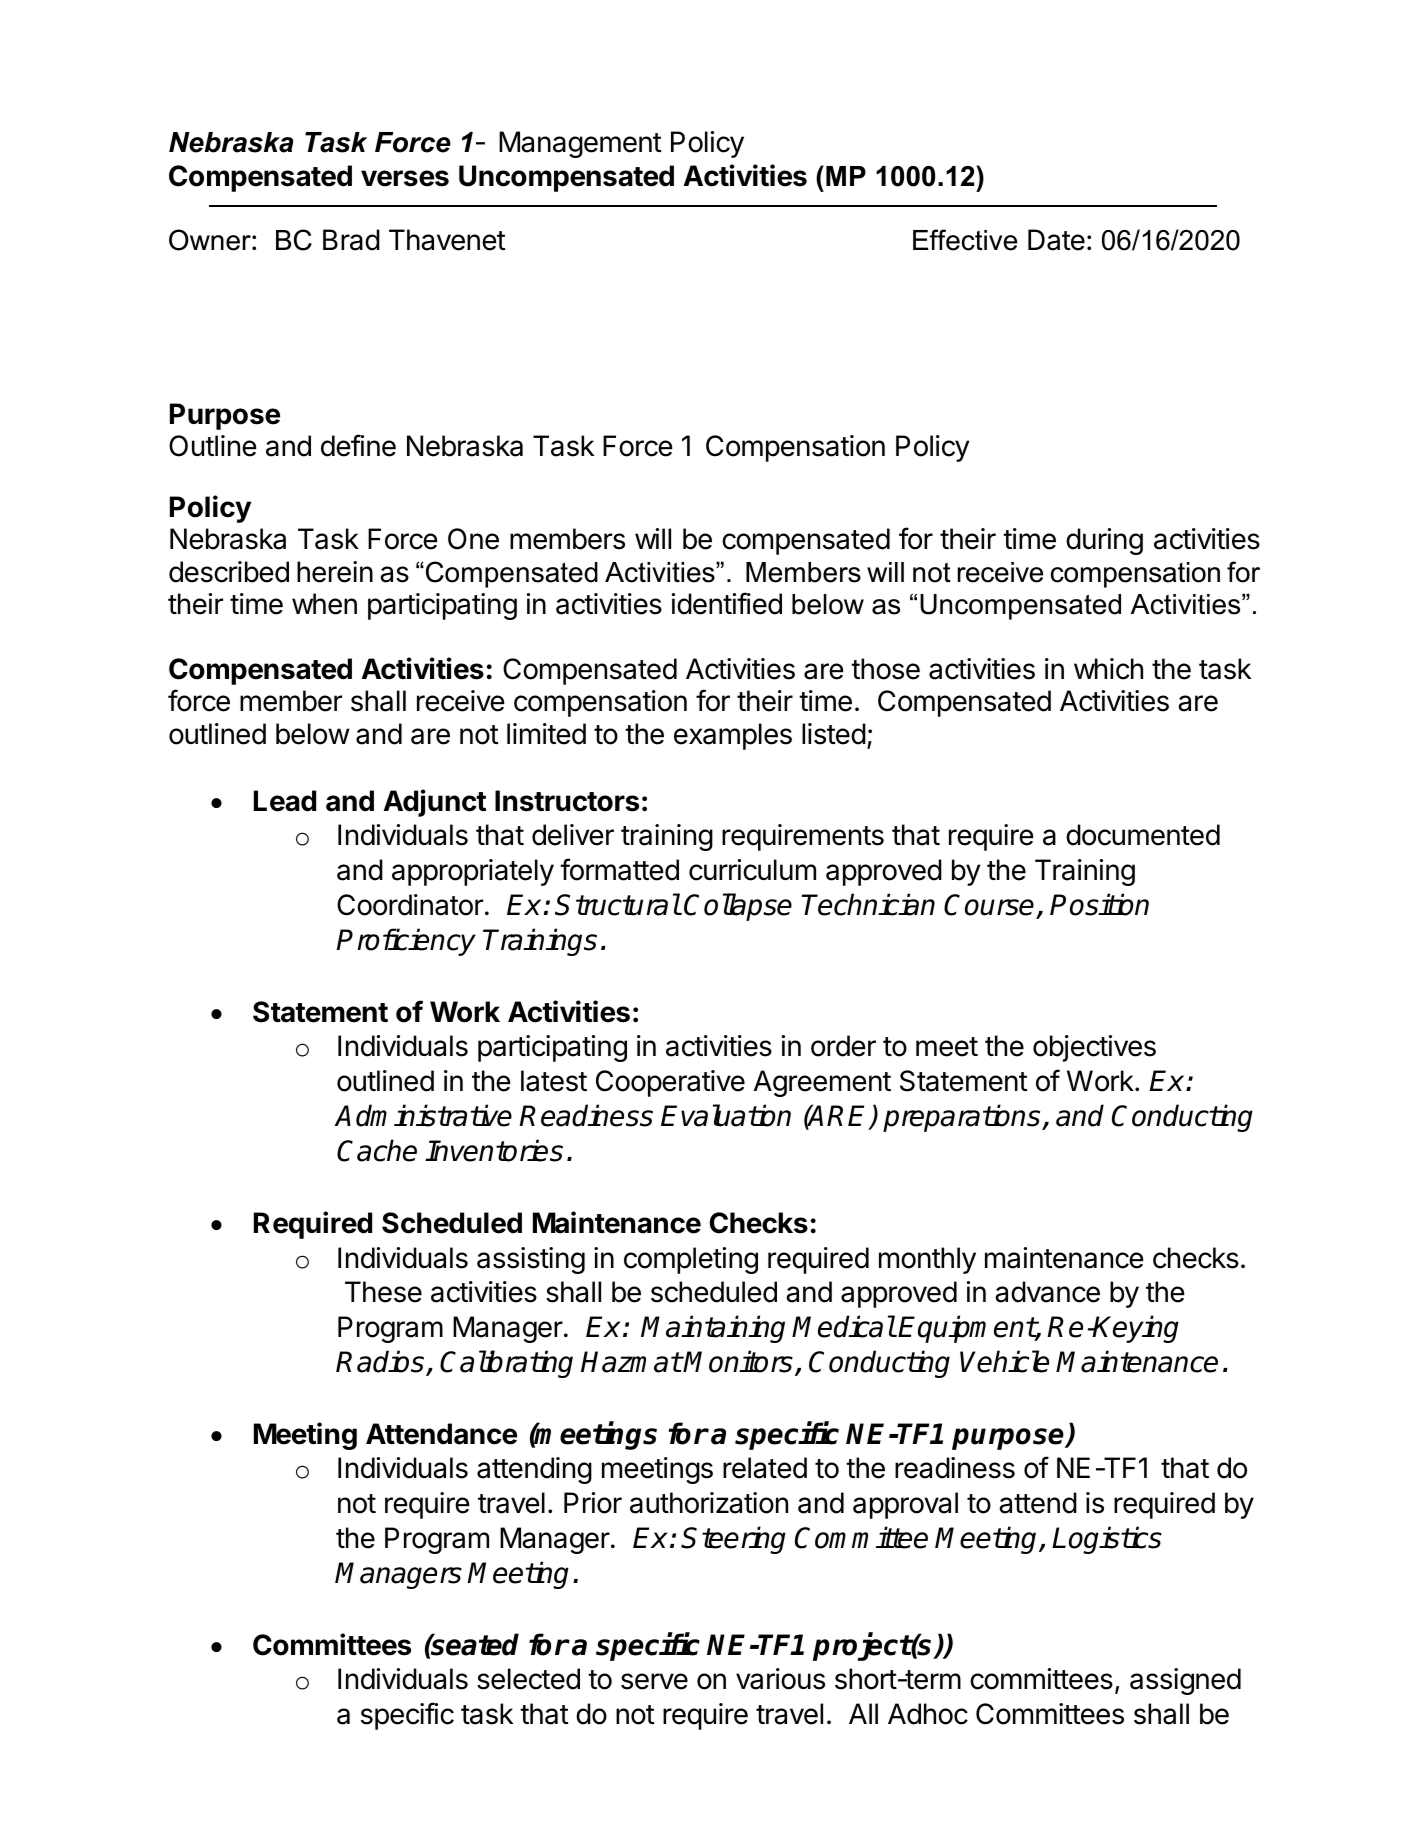  I want to click on Brad, so click(351, 240).
